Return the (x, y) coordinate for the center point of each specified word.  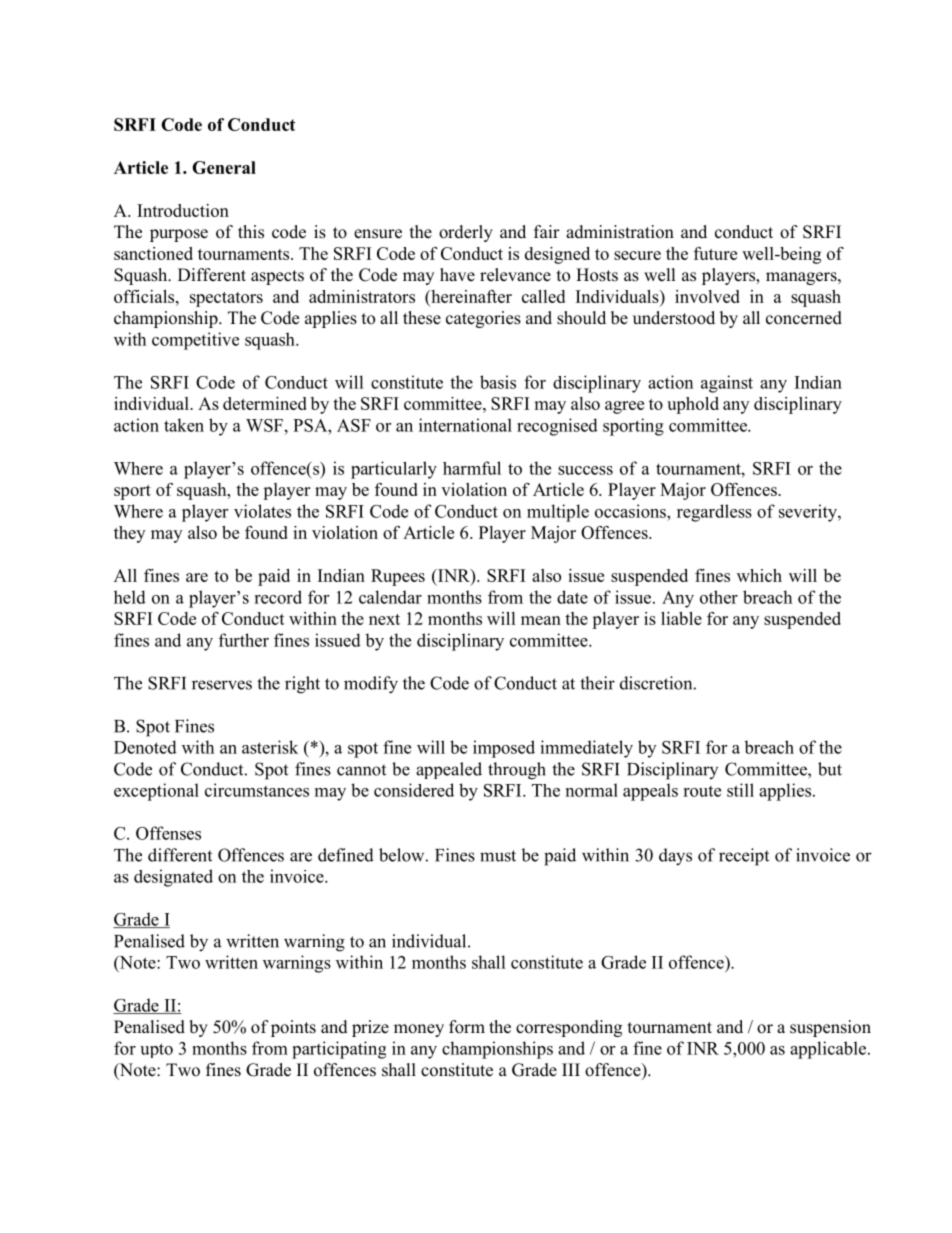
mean (541, 620)
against (727, 384)
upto (156, 1050)
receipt (744, 857)
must (498, 856)
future (715, 253)
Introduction (183, 210)
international (465, 425)
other (719, 597)
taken (184, 425)
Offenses (168, 833)
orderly (466, 233)
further (244, 640)
